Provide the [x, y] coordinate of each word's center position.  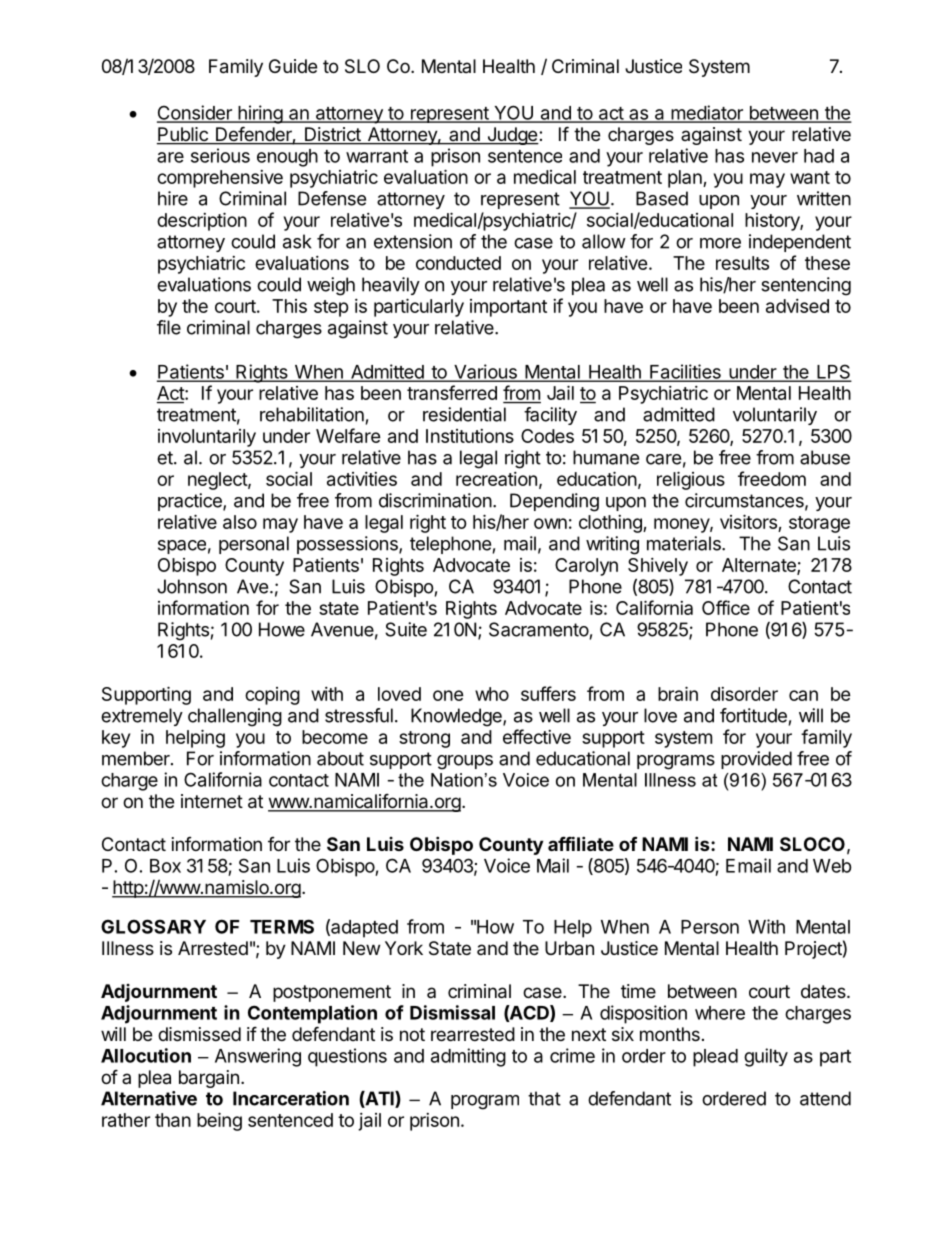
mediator [707, 113]
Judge [512, 136]
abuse [825, 457]
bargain [209, 1079]
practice [191, 502]
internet [212, 801]
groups [465, 762]
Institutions [470, 436]
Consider [195, 113]
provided [756, 760]
